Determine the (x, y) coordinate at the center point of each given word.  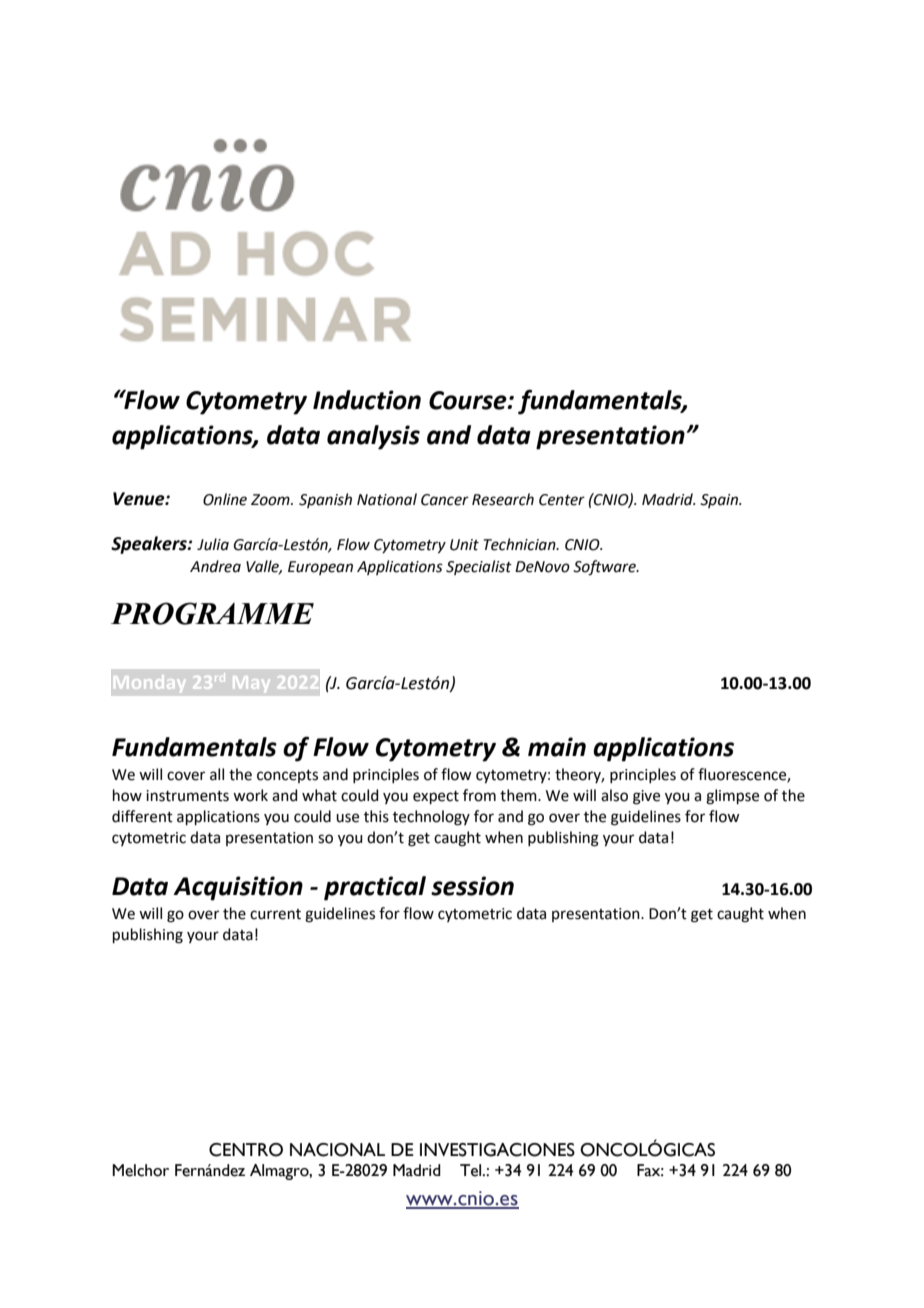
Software (605, 568)
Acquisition (238, 888)
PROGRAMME (212, 613)
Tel (472, 1170)
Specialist (479, 567)
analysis (373, 437)
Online (225, 499)
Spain (720, 501)
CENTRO (246, 1150)
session (472, 886)
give (646, 797)
